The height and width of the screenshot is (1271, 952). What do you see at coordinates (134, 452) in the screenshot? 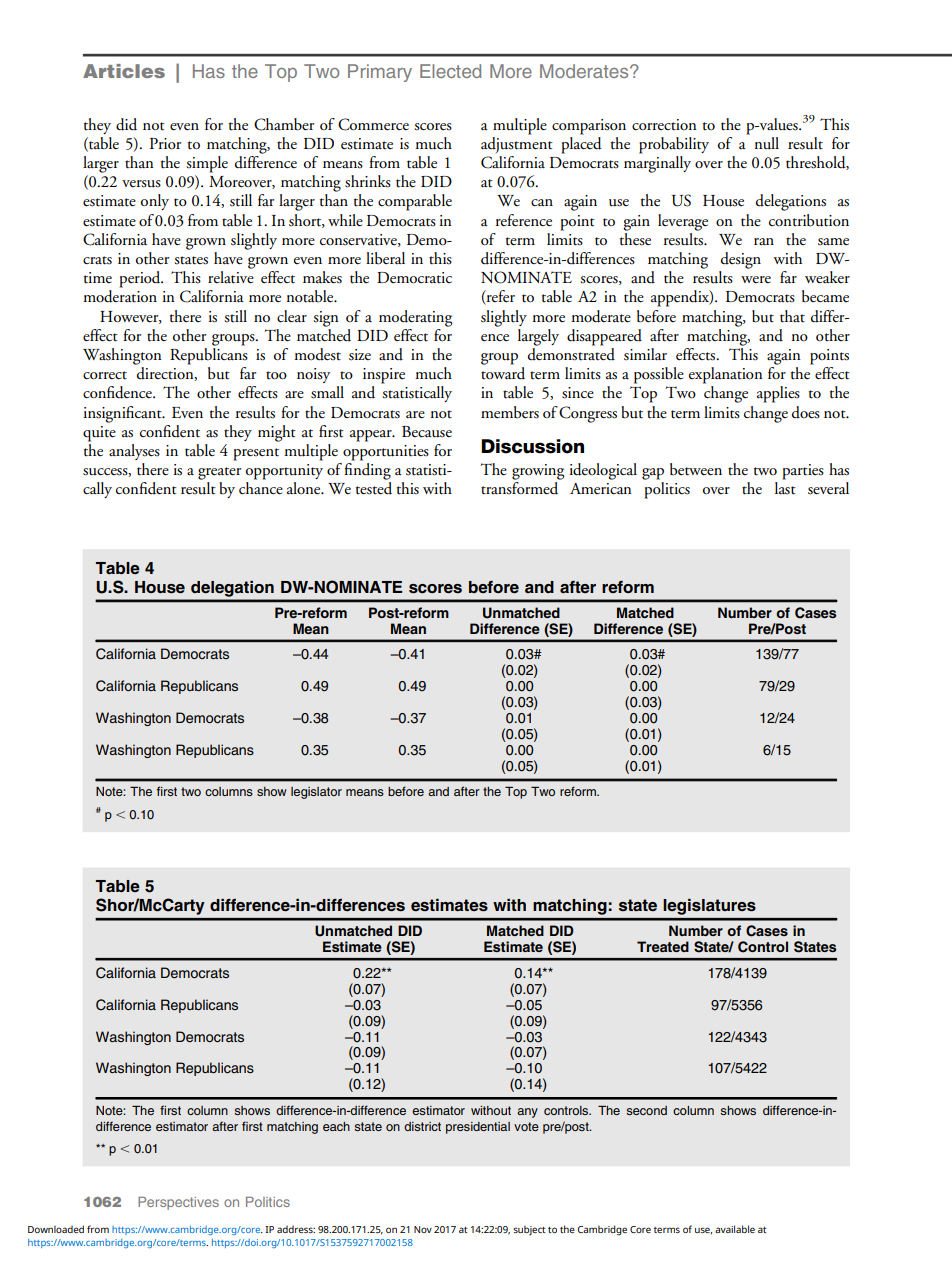
I see `analyses` at bounding box center [134, 452].
